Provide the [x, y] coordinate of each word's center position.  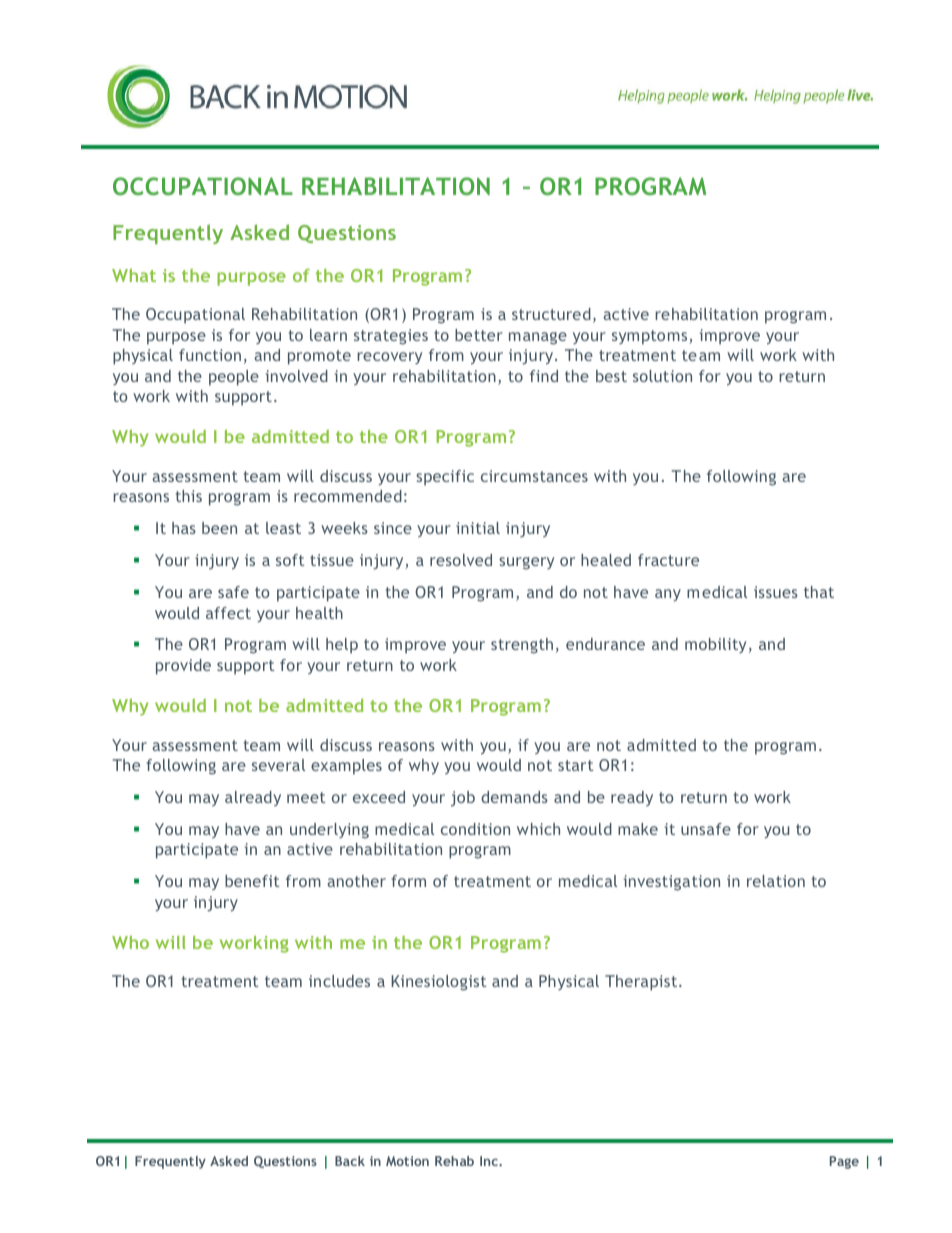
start [576, 765]
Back [350, 1161]
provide [183, 667]
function [210, 355]
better [479, 335]
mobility [715, 645]
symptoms [651, 337]
